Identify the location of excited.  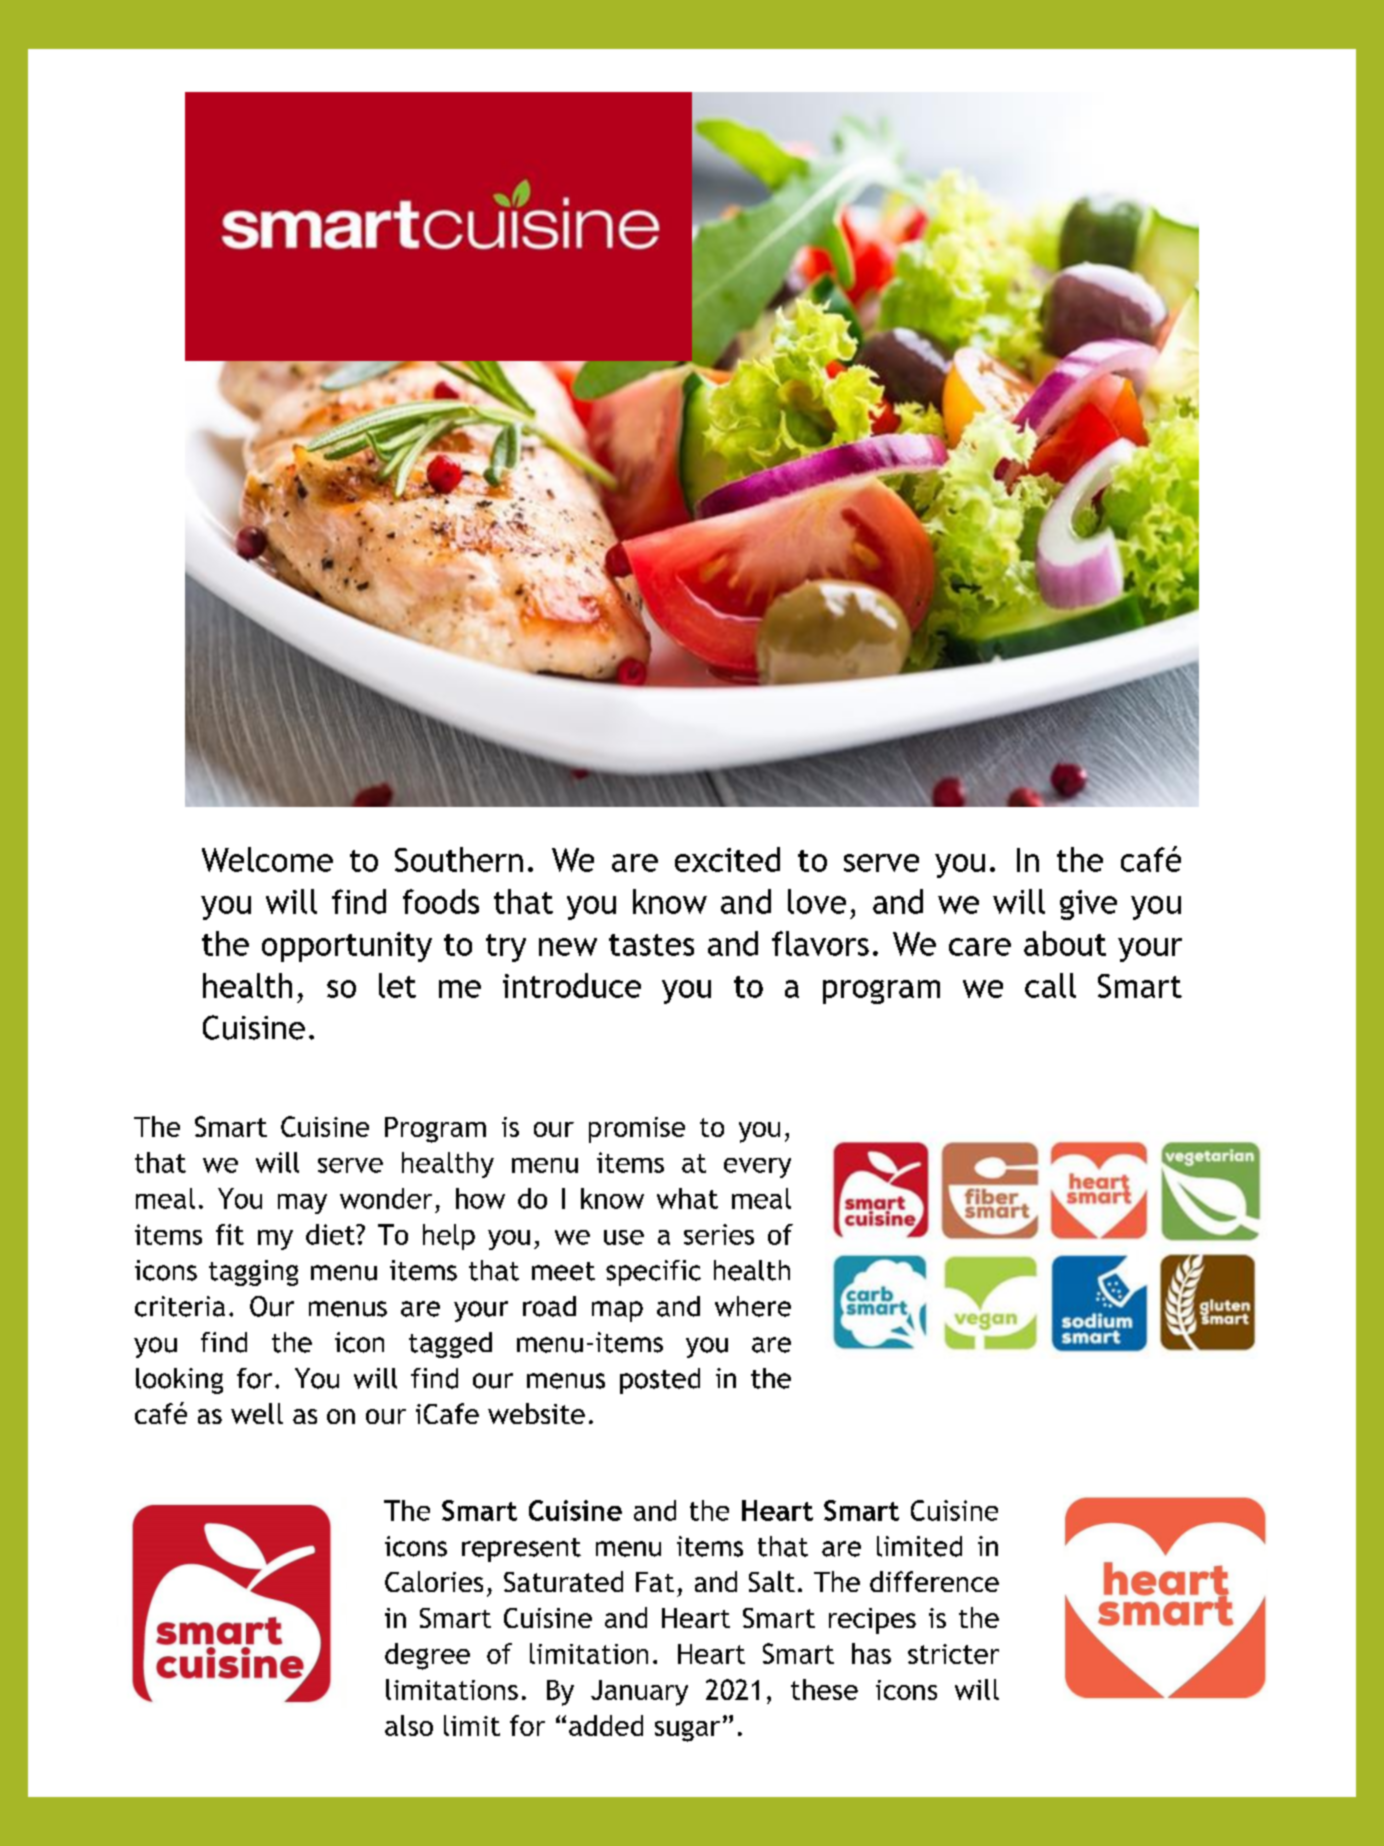
(727, 859).
